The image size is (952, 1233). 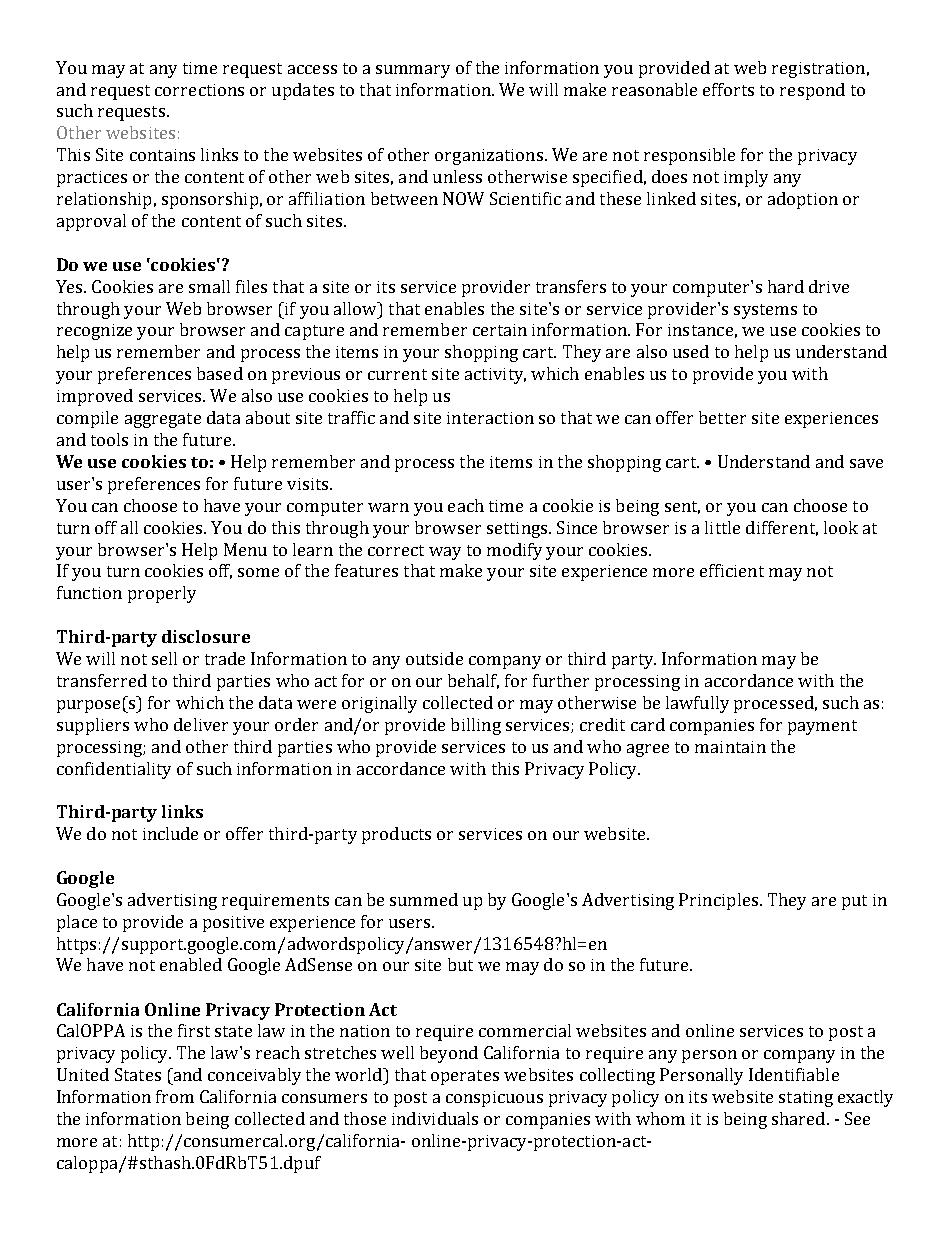 I want to click on better, so click(x=722, y=417).
